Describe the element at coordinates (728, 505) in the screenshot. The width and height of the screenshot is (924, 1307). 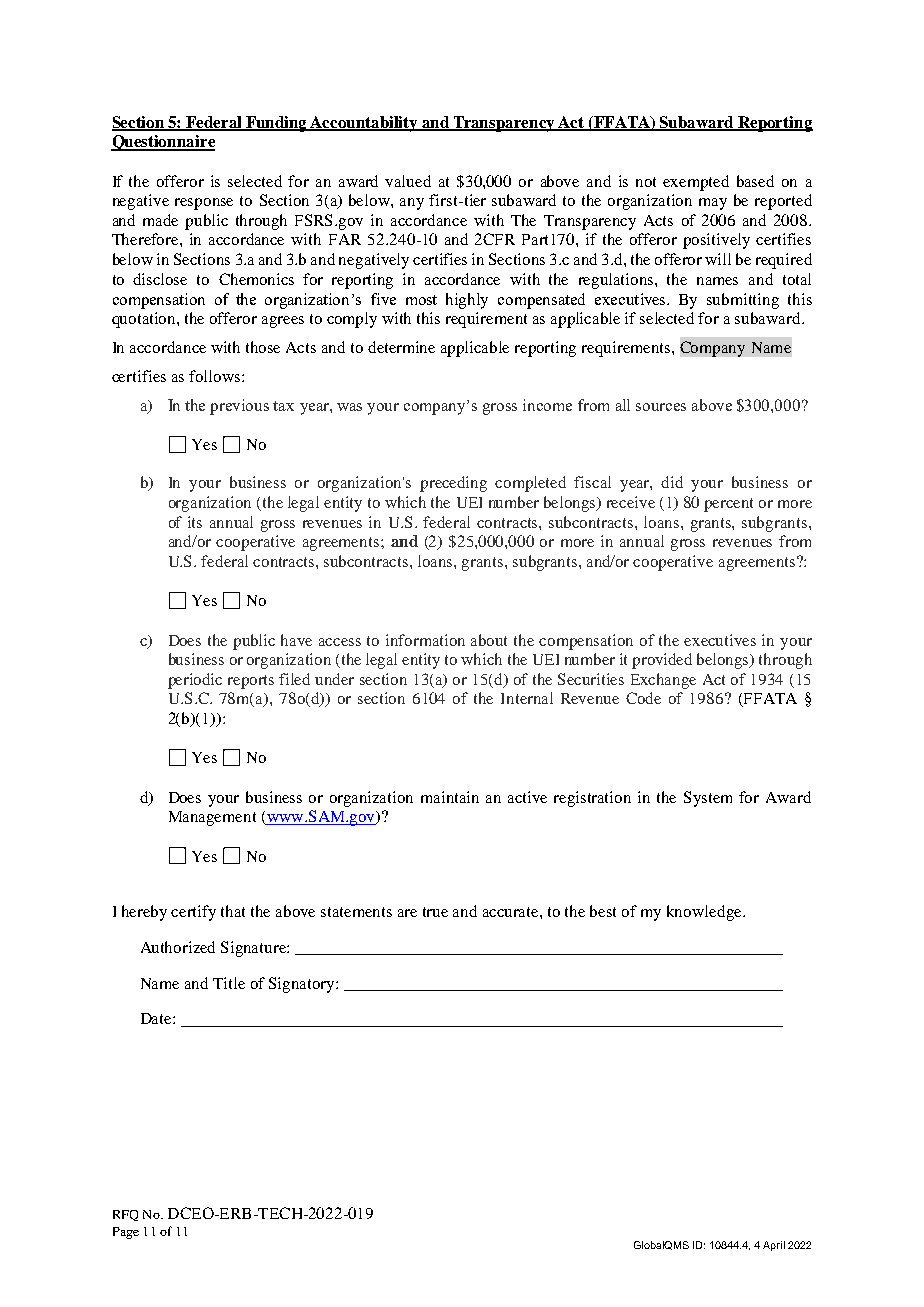
I see `percent` at that location.
